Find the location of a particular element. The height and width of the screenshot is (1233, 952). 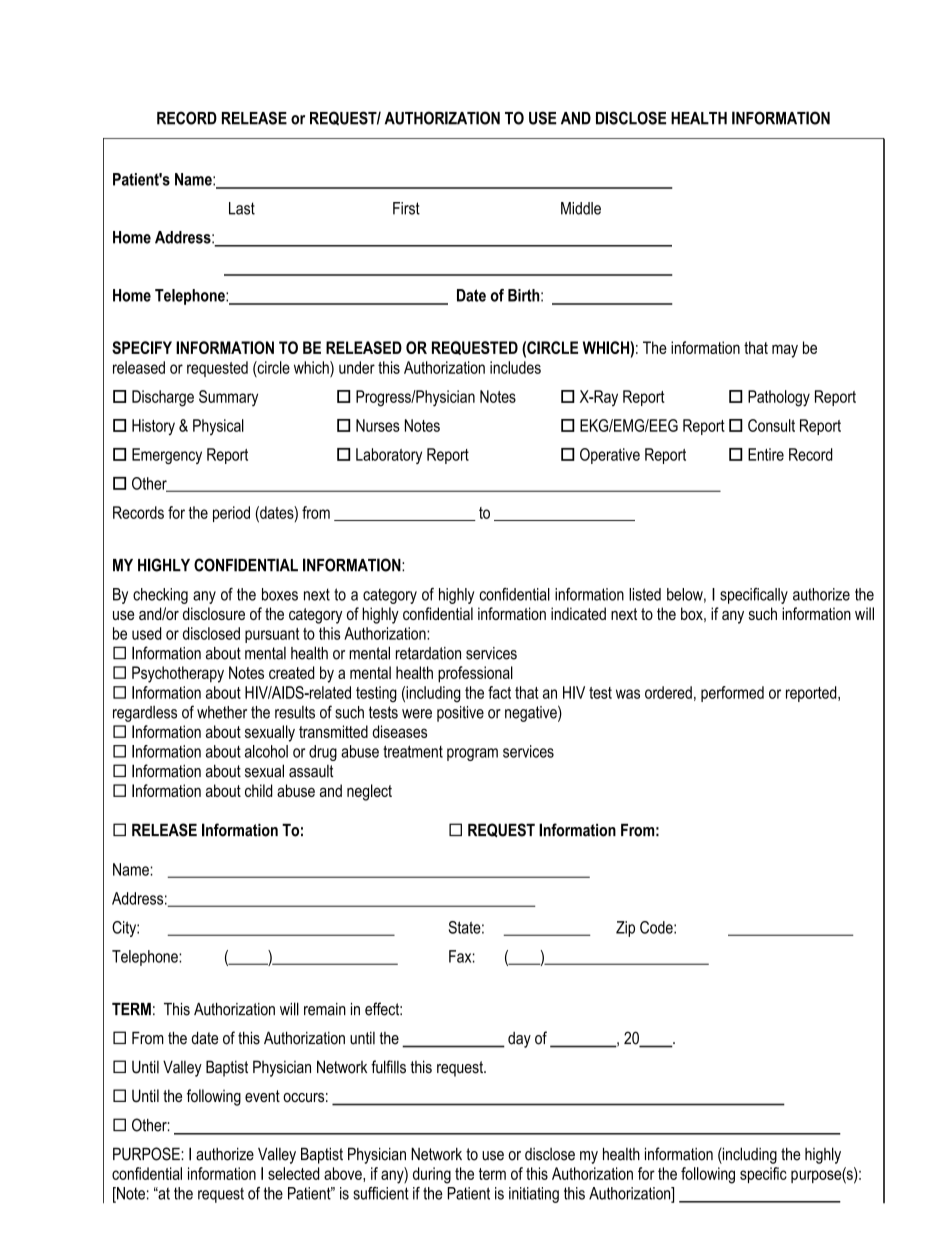

initiating is located at coordinates (534, 1195).
